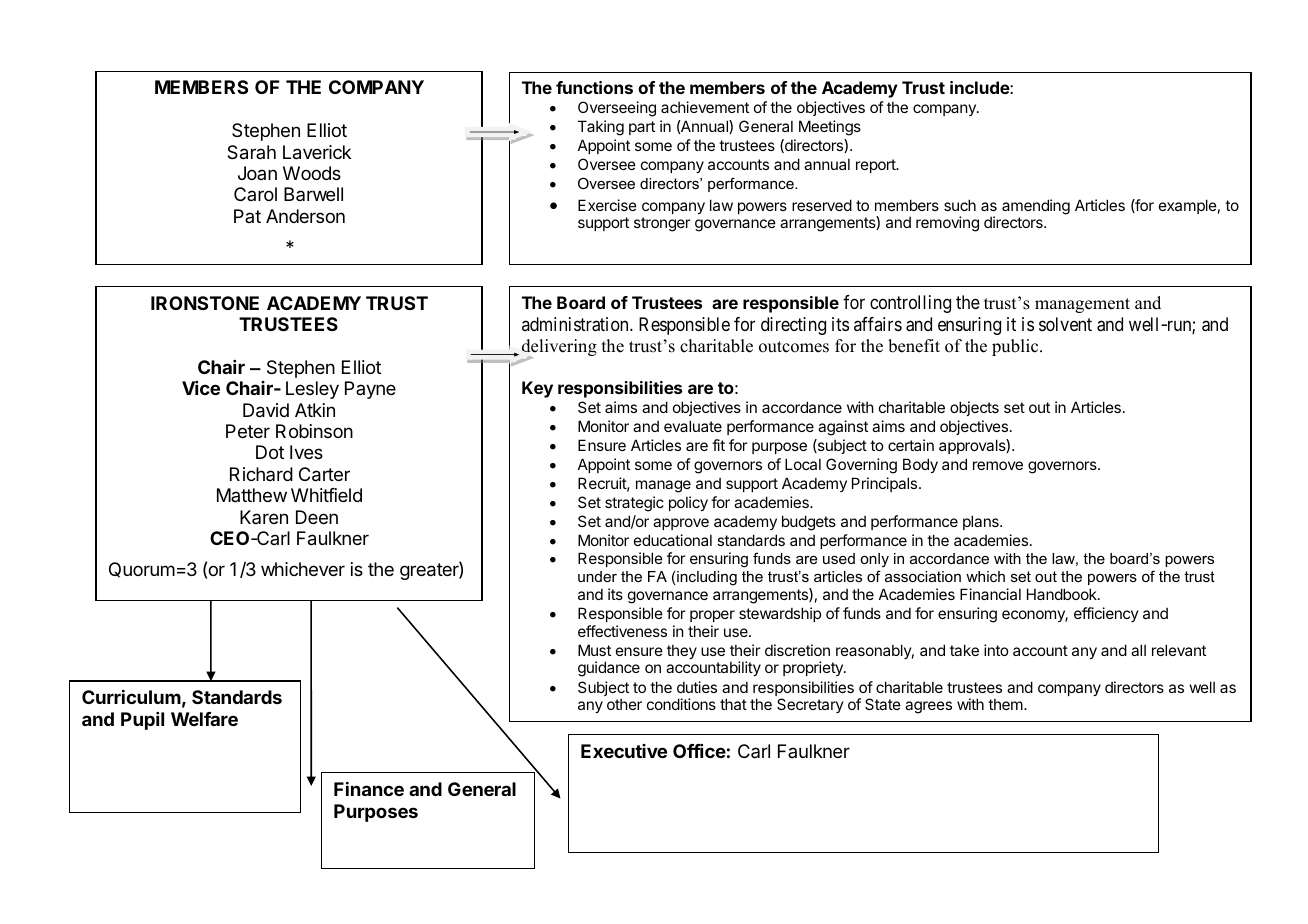 The height and width of the screenshot is (924, 1308). What do you see at coordinates (980, 87) in the screenshot?
I see `include` at bounding box center [980, 87].
